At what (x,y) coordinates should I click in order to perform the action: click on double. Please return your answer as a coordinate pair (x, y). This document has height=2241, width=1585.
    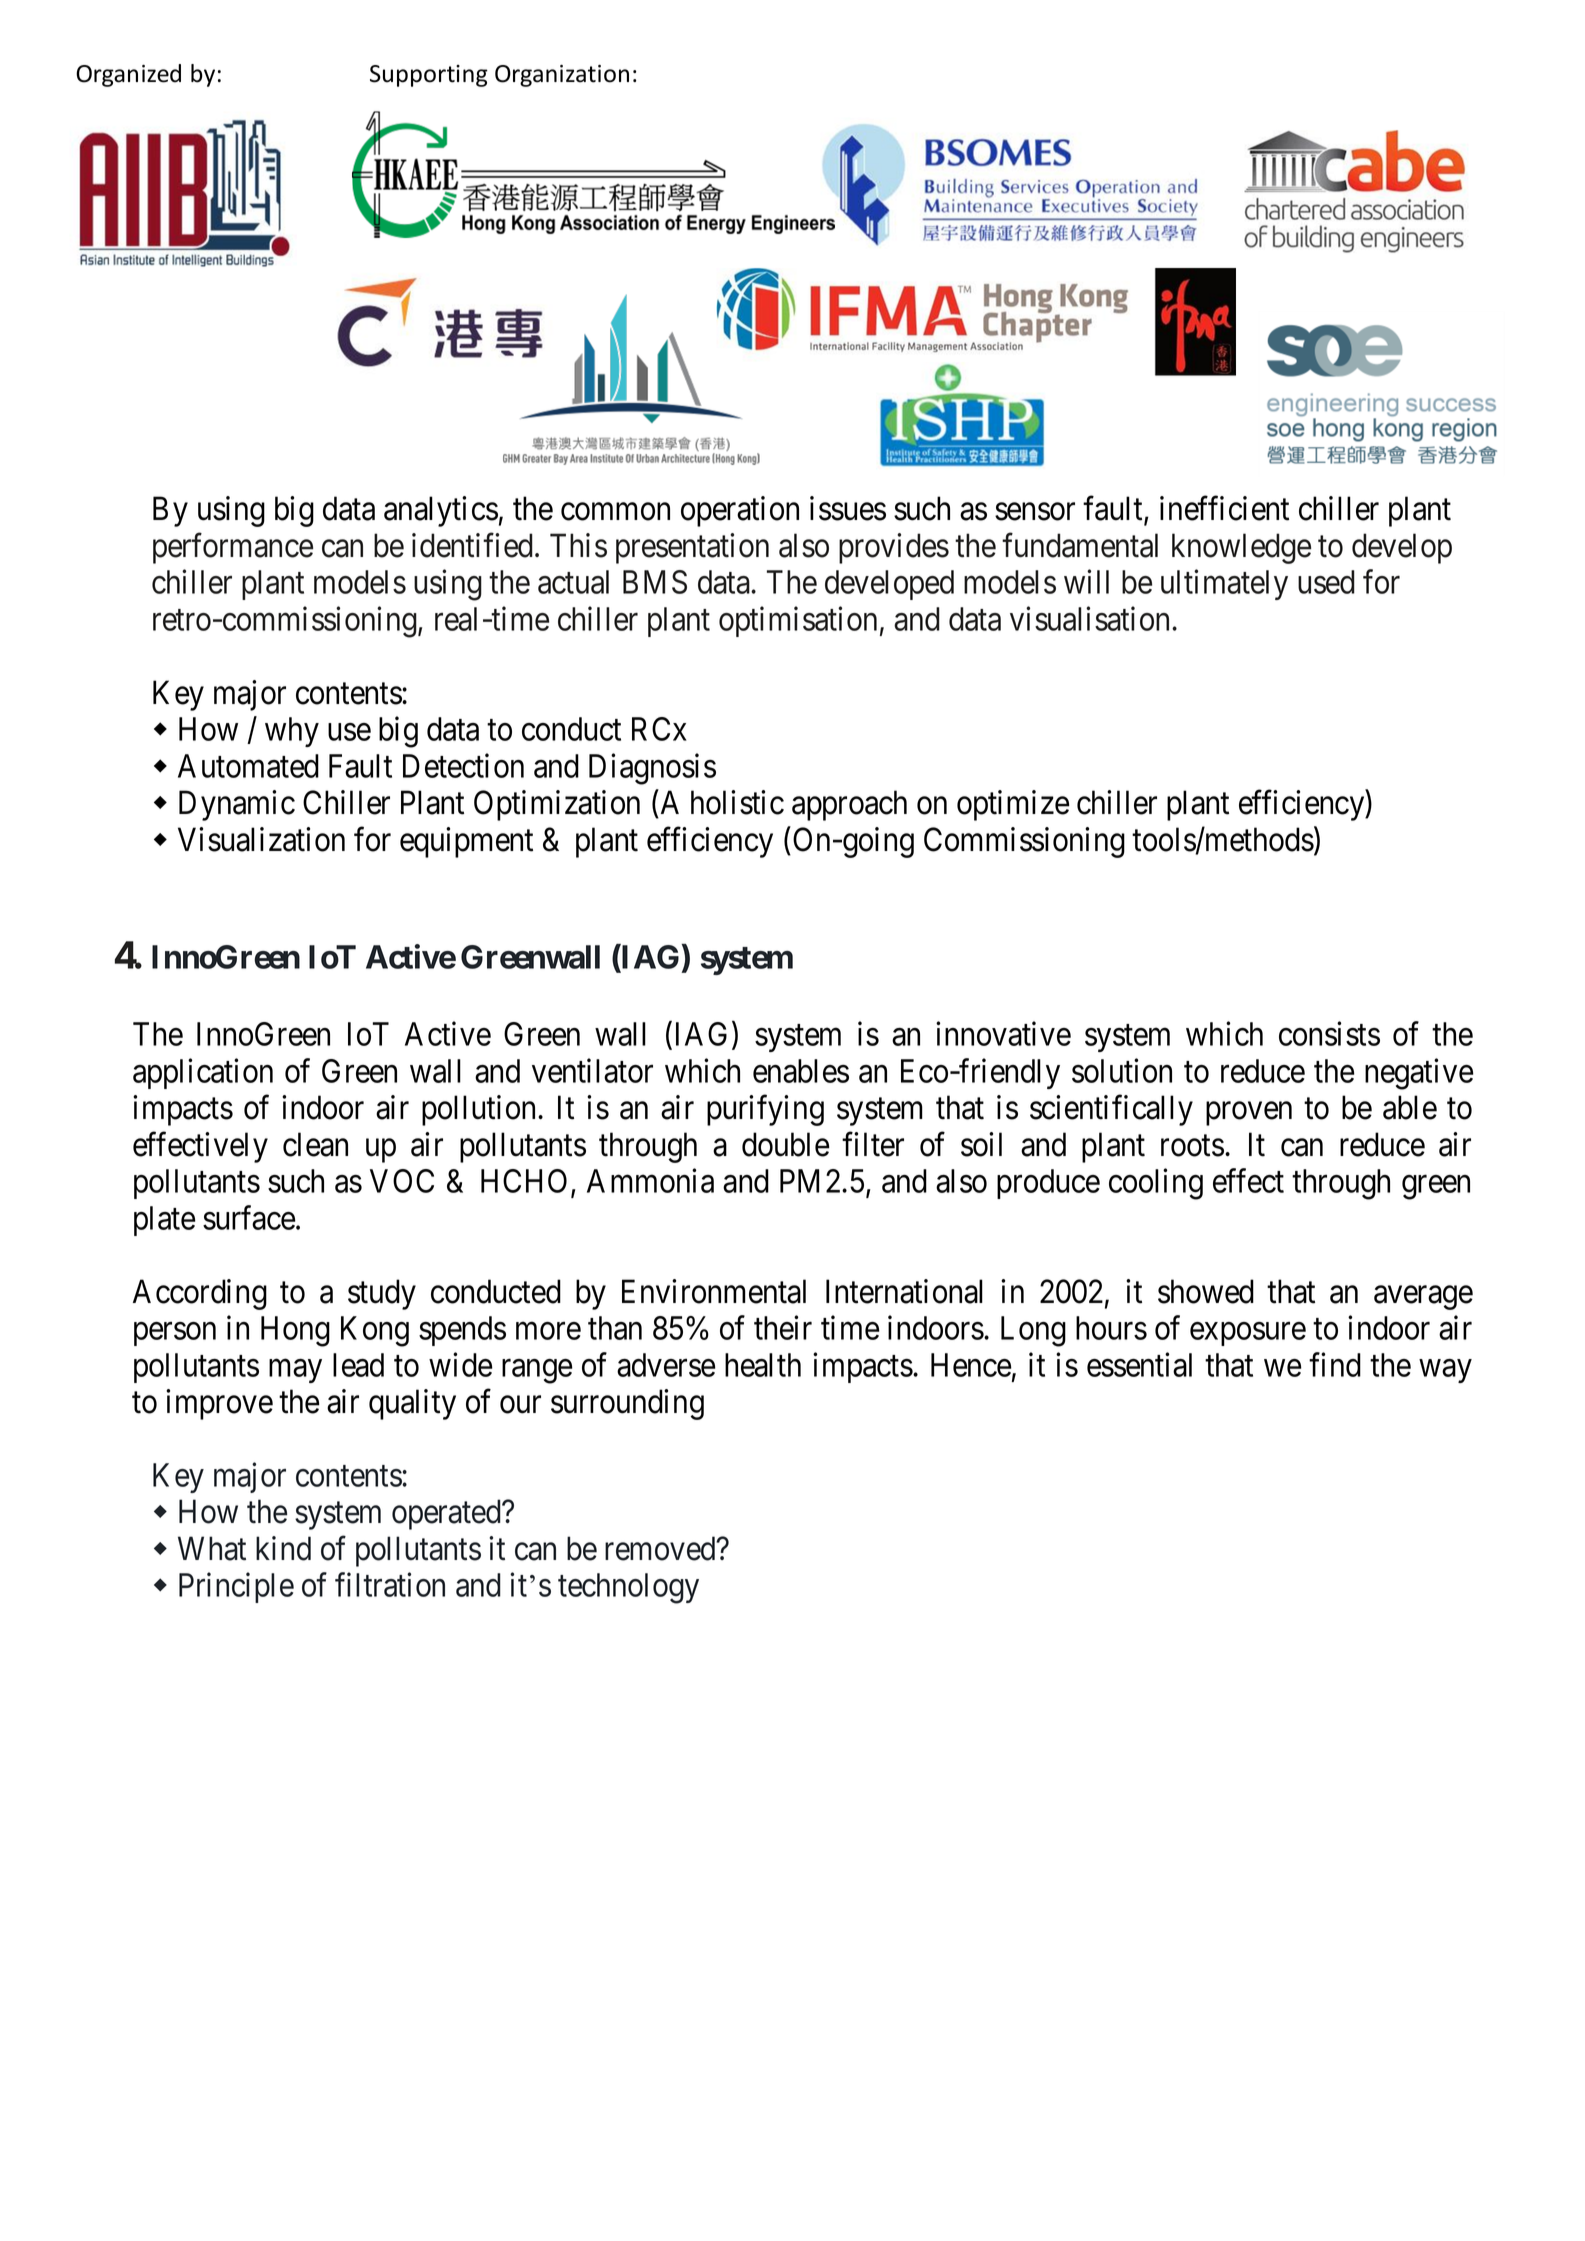
    Looking at the image, I should click on (786, 1144).
